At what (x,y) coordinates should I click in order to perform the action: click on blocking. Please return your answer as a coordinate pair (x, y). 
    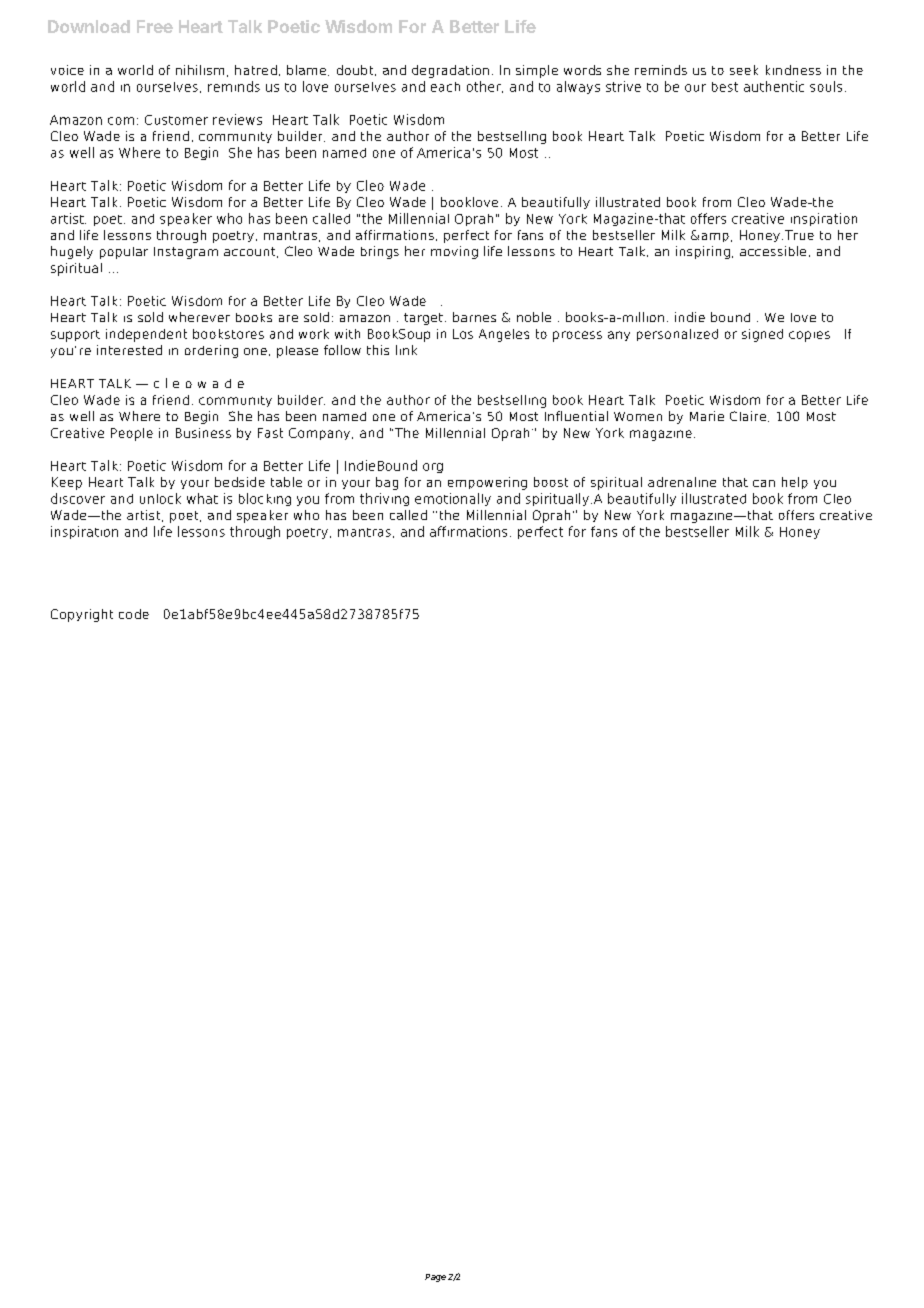
    Looking at the image, I should click on (265, 499).
